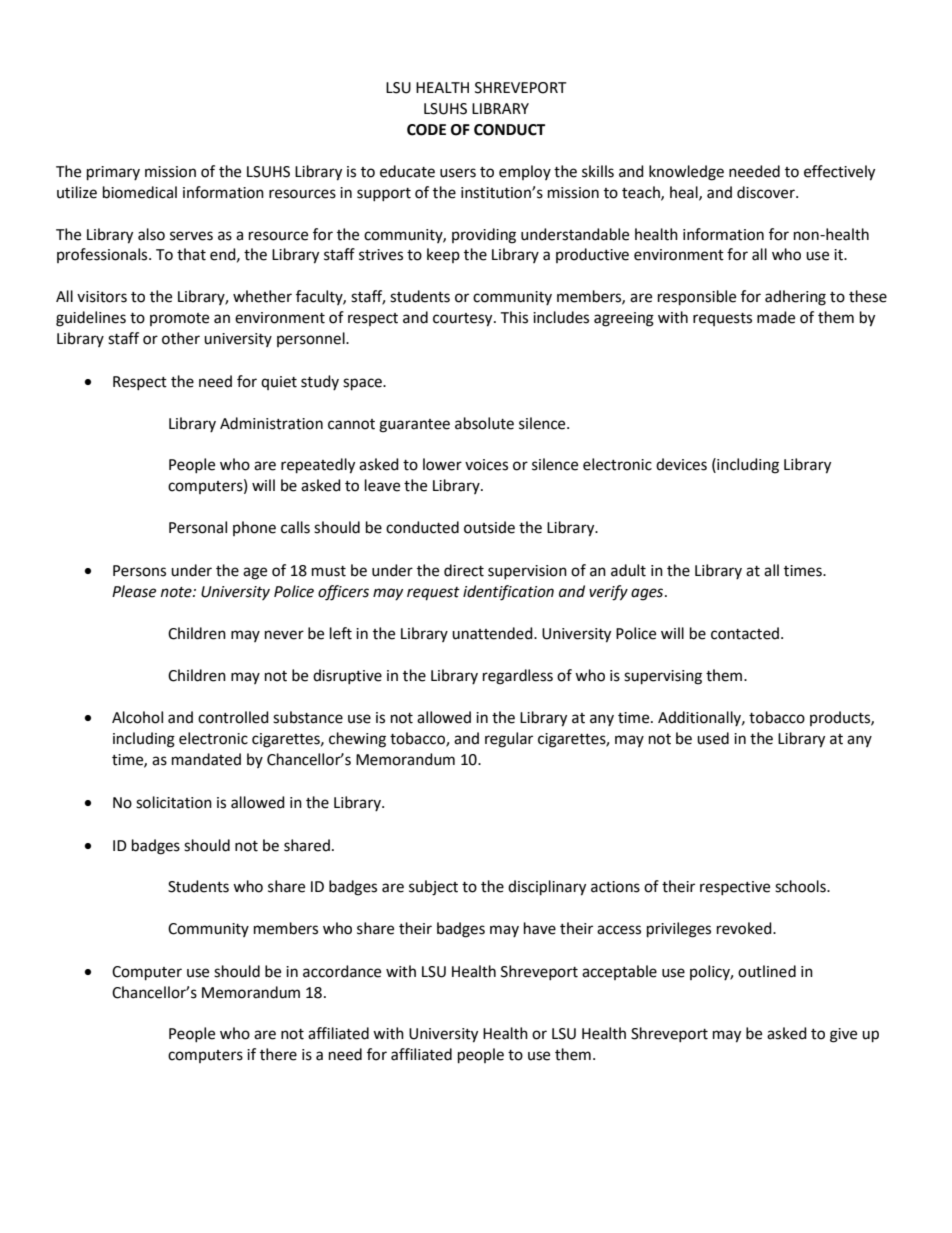 This page has height=1233, width=952. I want to click on used, so click(713, 738).
